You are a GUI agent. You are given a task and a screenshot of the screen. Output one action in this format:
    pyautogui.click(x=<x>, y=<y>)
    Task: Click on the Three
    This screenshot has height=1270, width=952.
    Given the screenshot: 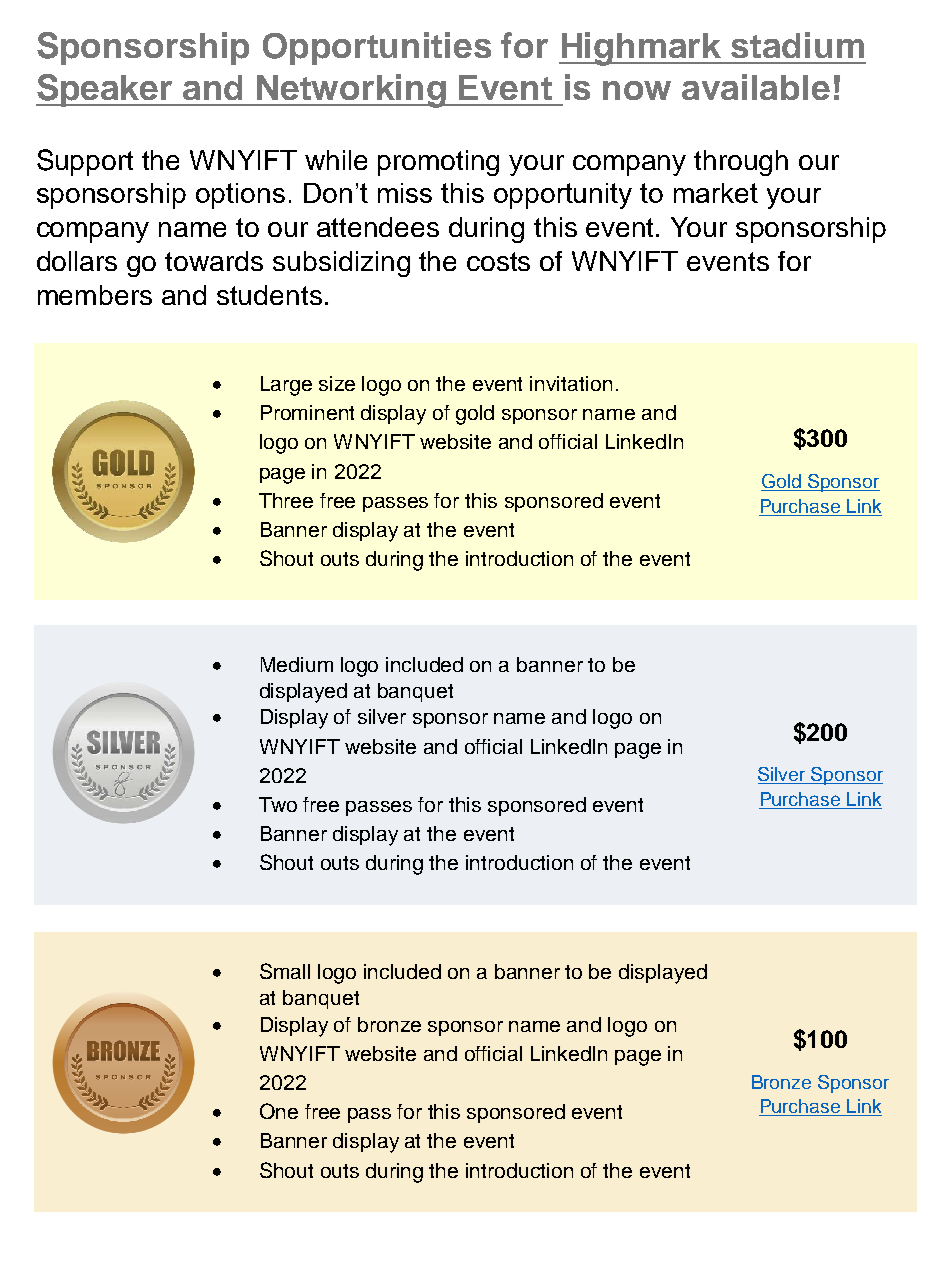 What is the action you would take?
    pyautogui.click(x=286, y=500)
